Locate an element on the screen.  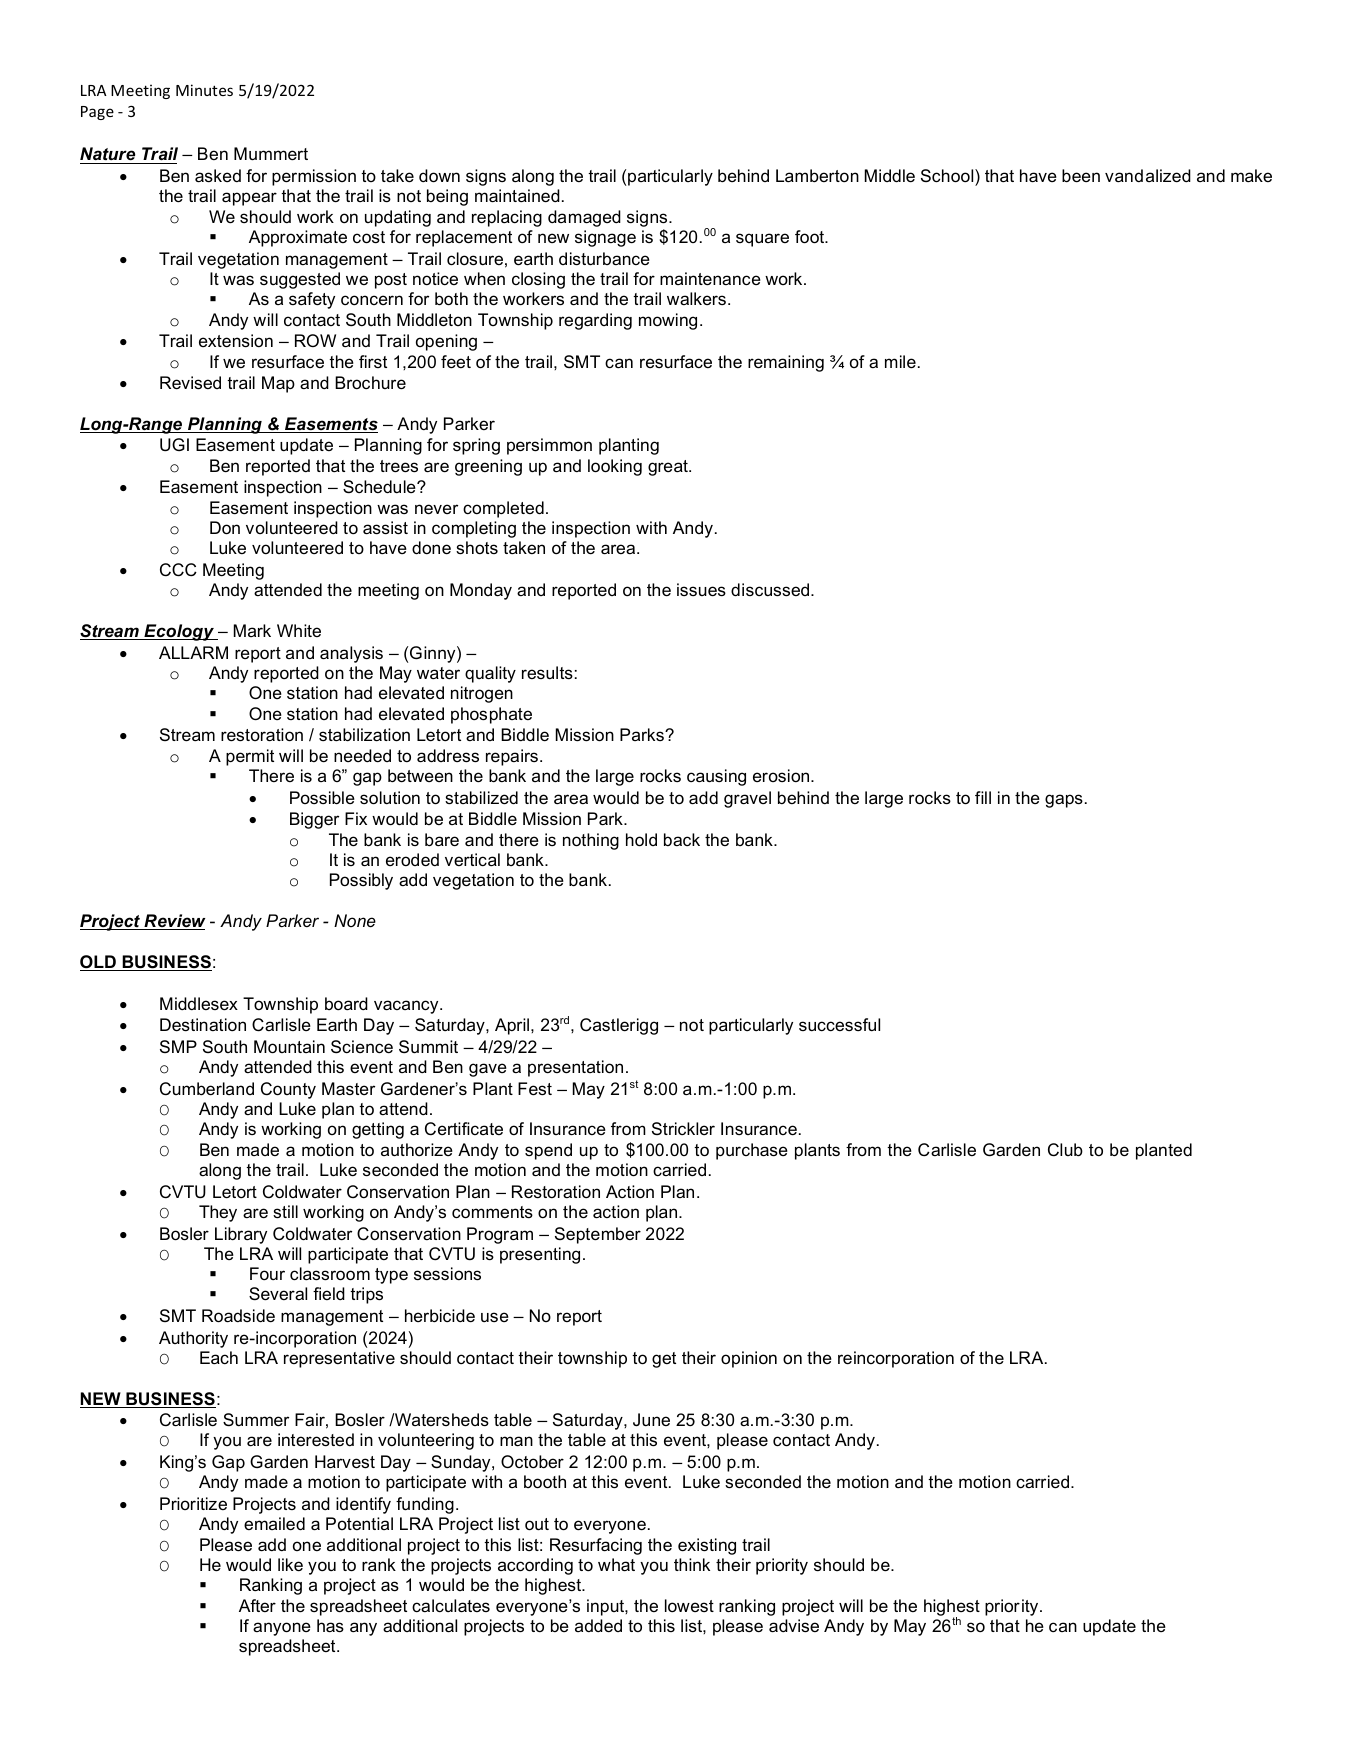
Mark is located at coordinates (252, 630).
